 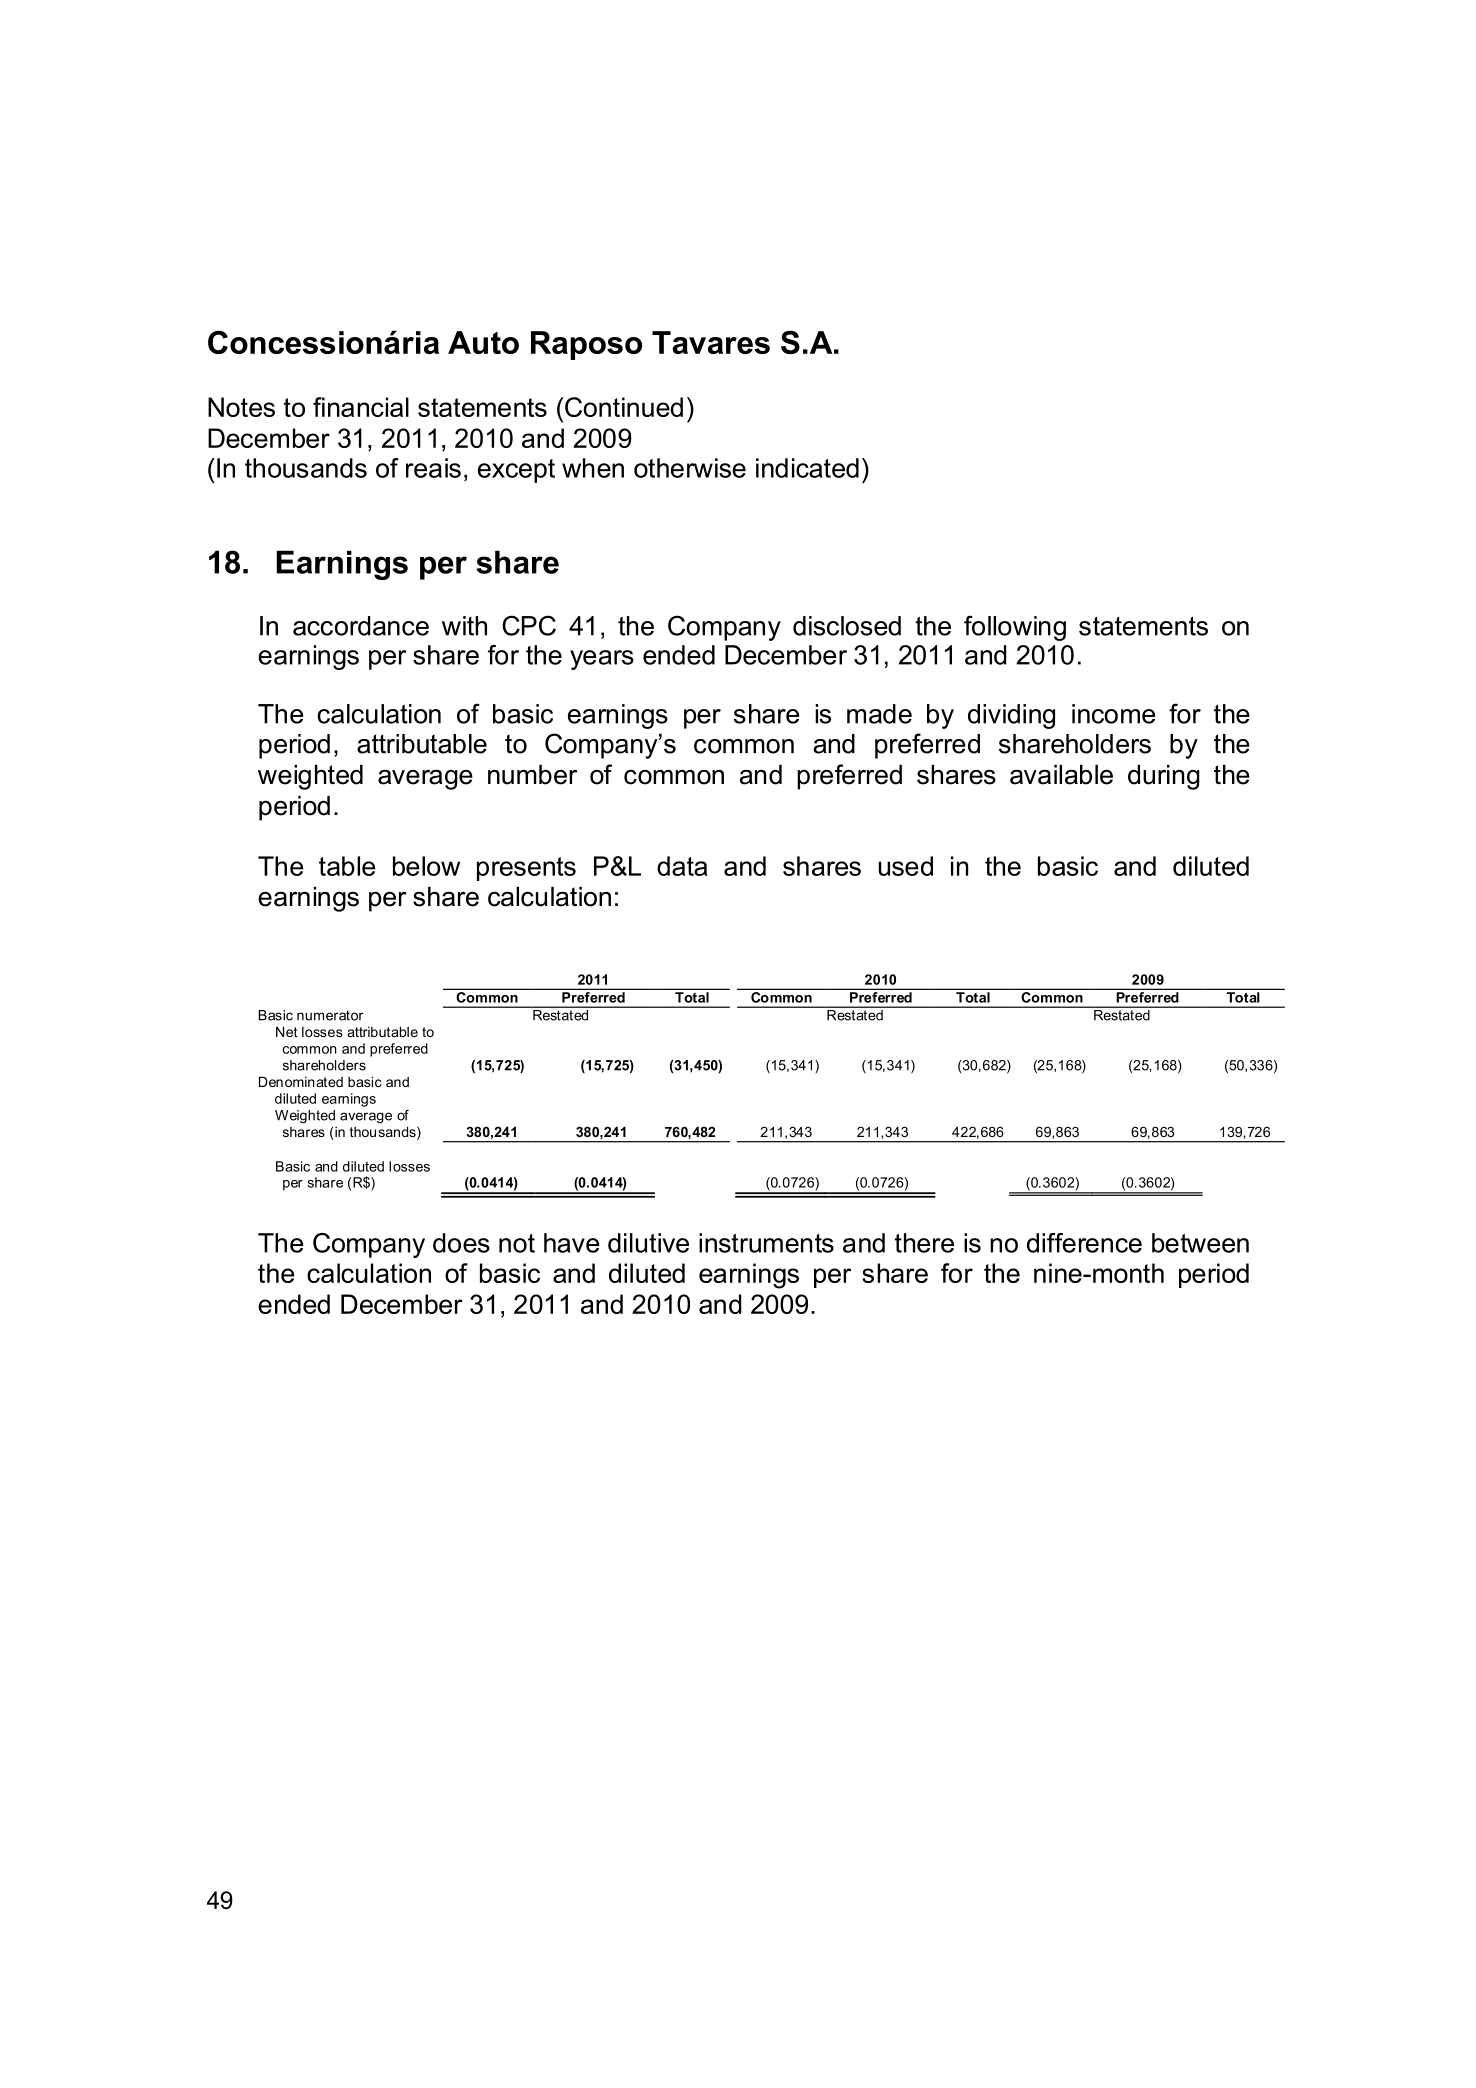 I want to click on below, so click(x=426, y=866).
